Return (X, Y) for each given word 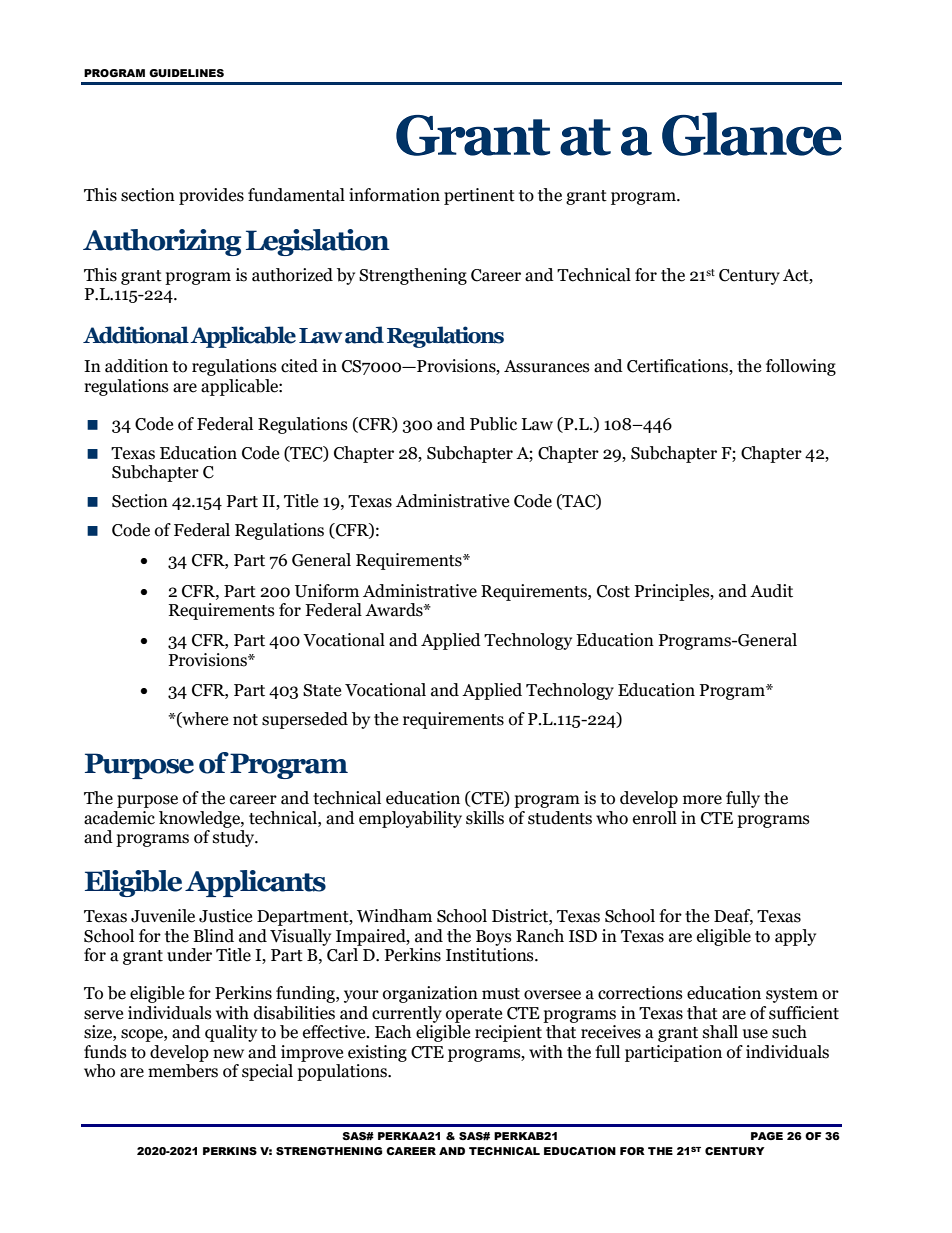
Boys (494, 938)
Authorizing (162, 242)
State (322, 690)
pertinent (479, 196)
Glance (752, 134)
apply (795, 937)
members (183, 1071)
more (702, 800)
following (801, 367)
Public (493, 424)
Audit (771, 591)
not (245, 720)
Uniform (327, 591)
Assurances (547, 366)
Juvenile (163, 916)
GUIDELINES (186, 73)
